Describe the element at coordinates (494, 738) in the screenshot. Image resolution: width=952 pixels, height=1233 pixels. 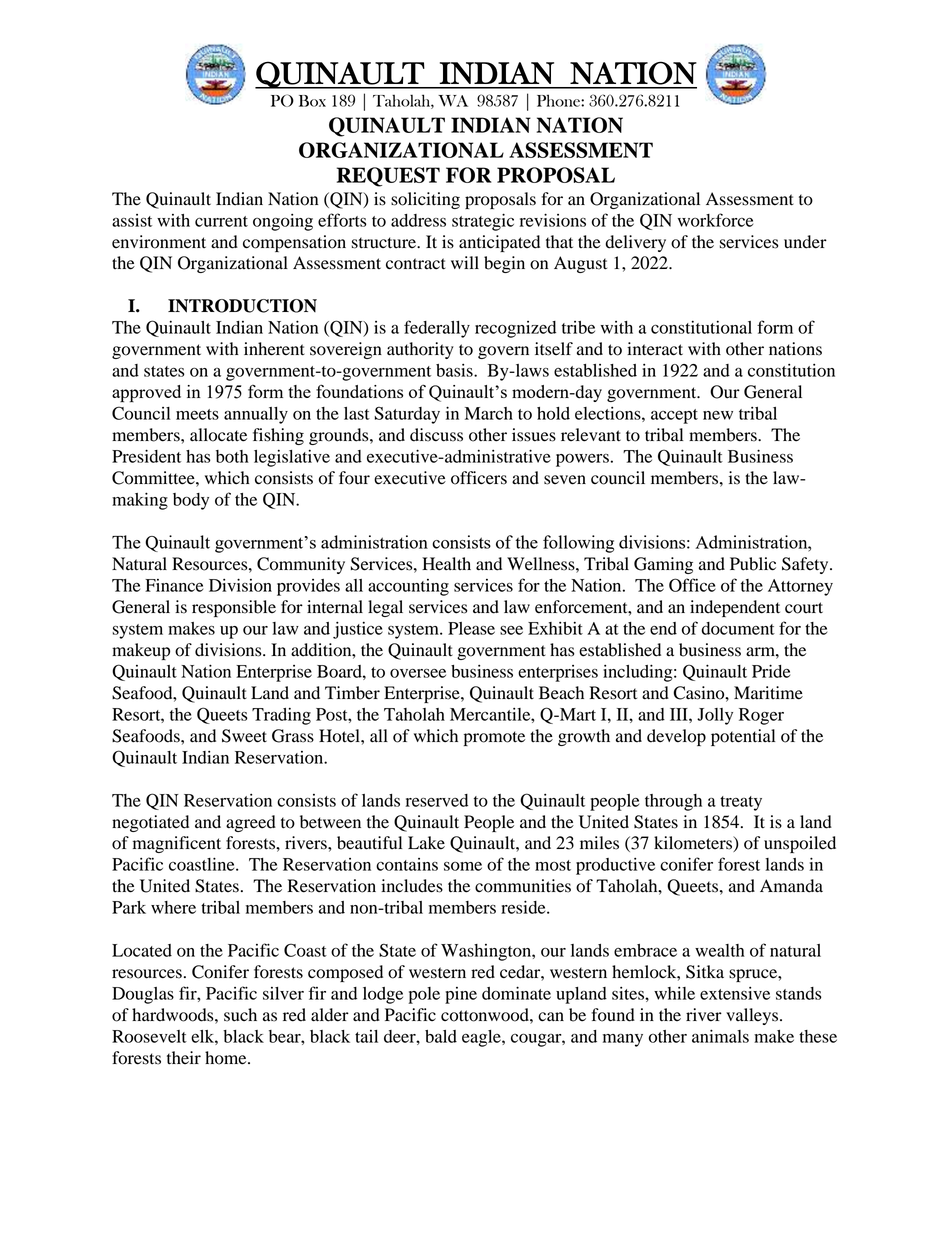
I see `promote` at that location.
